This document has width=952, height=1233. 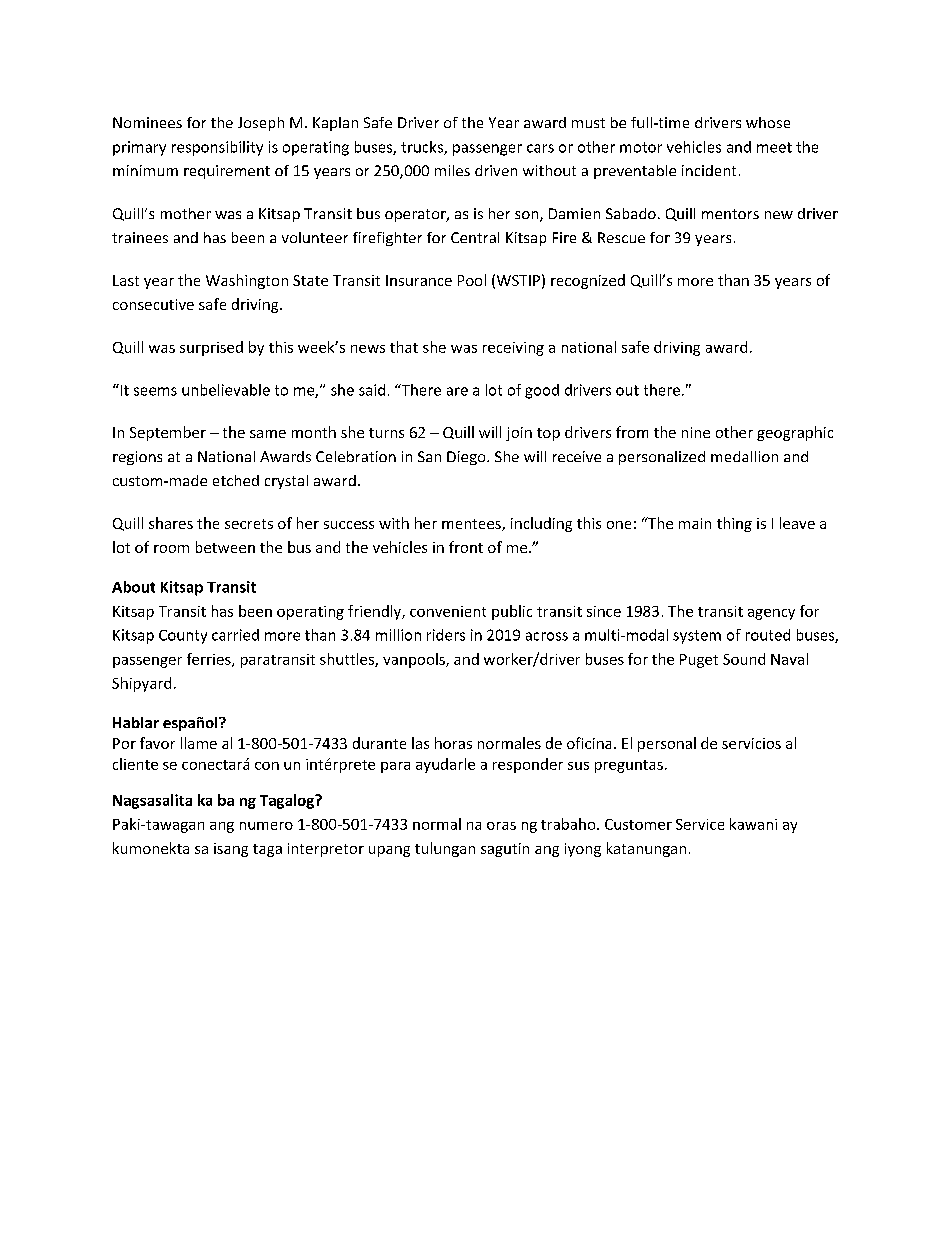 I want to click on consecutive, so click(x=153, y=304).
